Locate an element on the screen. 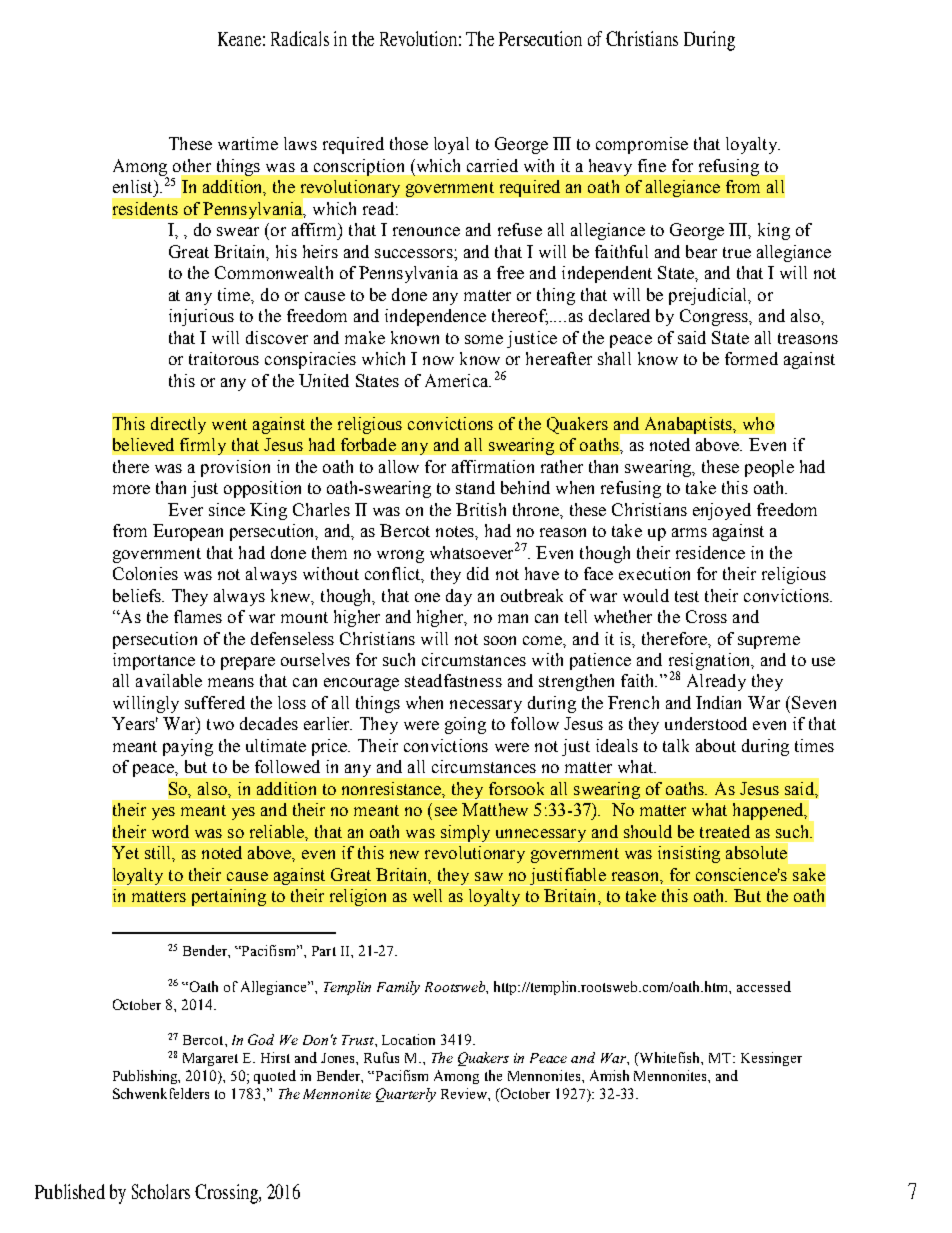 The height and width of the screenshot is (1233, 952). enlist is located at coordinates (134, 186).
